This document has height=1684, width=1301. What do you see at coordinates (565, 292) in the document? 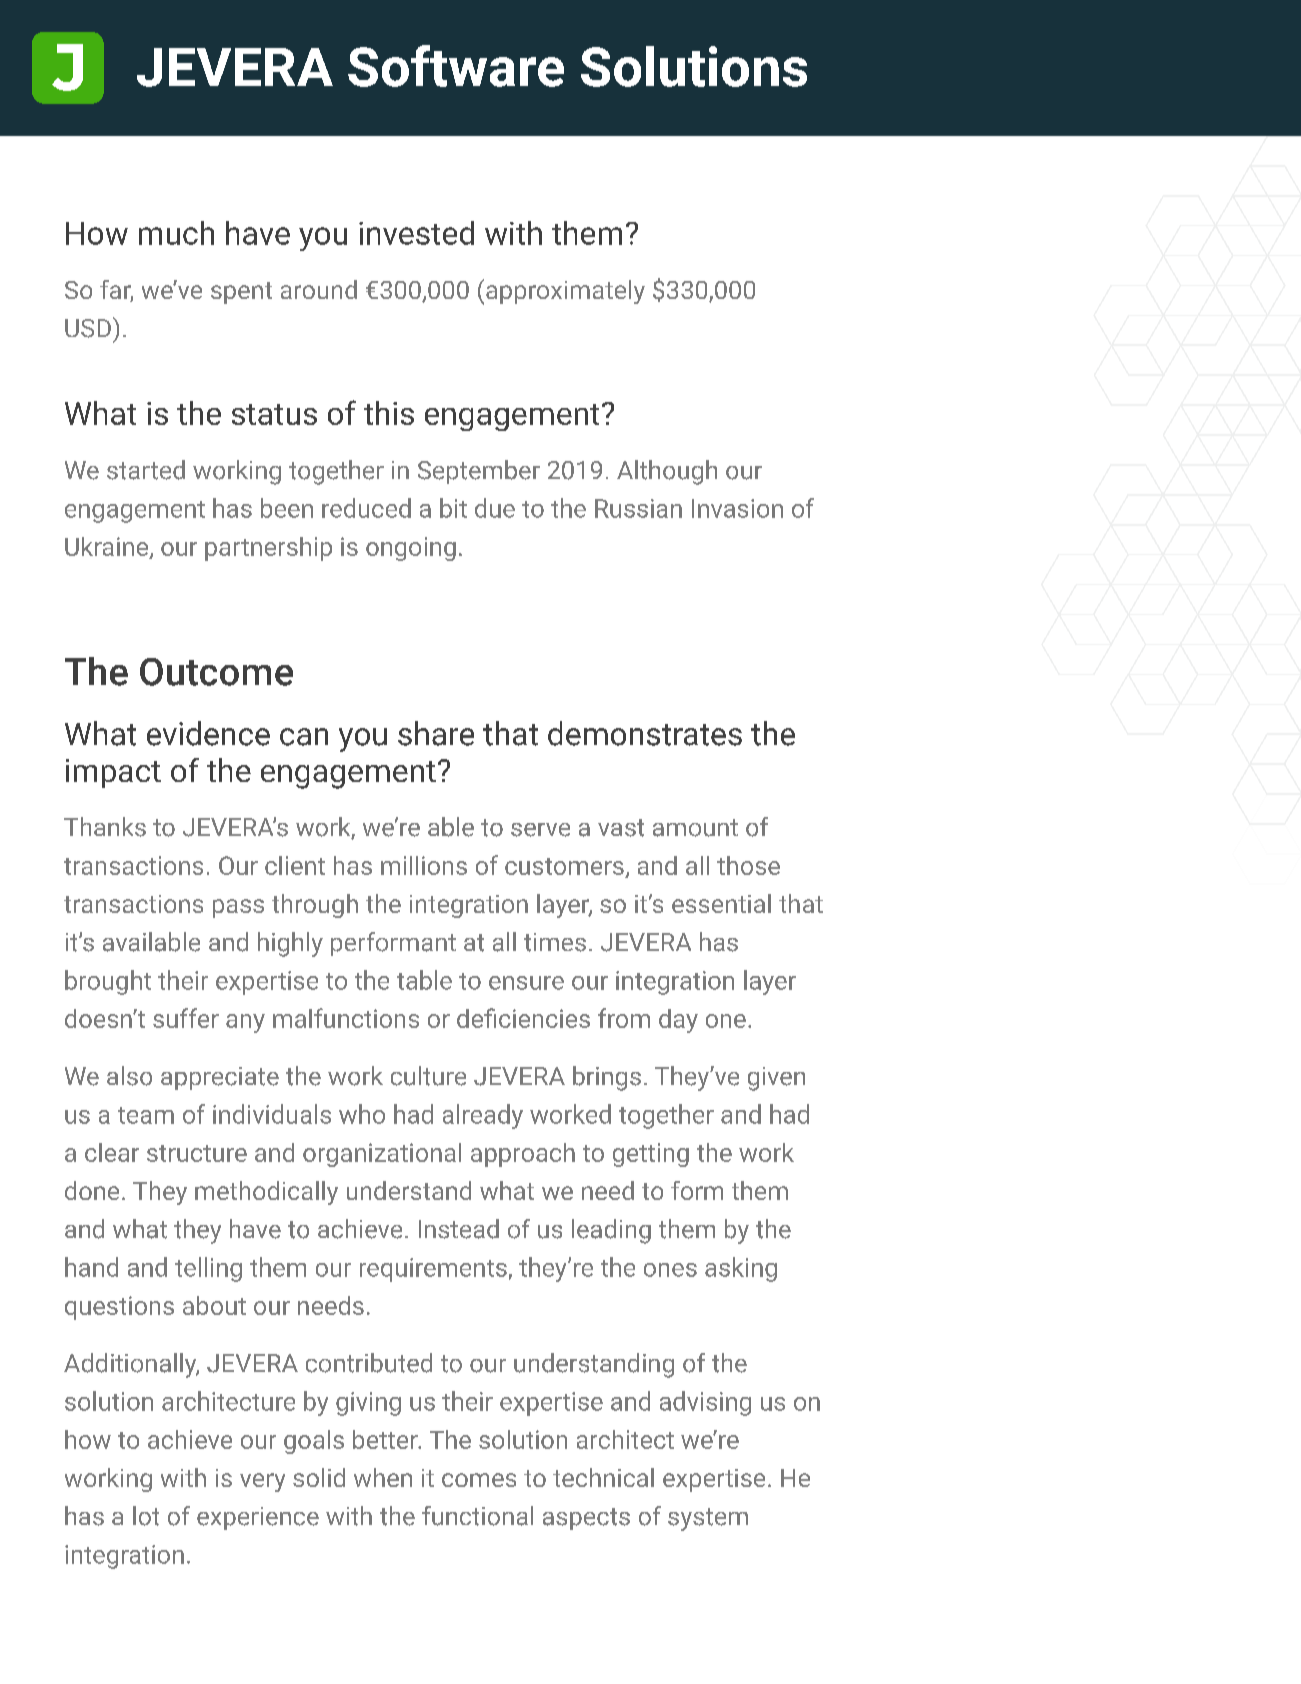
I see `approximately` at bounding box center [565, 292].
